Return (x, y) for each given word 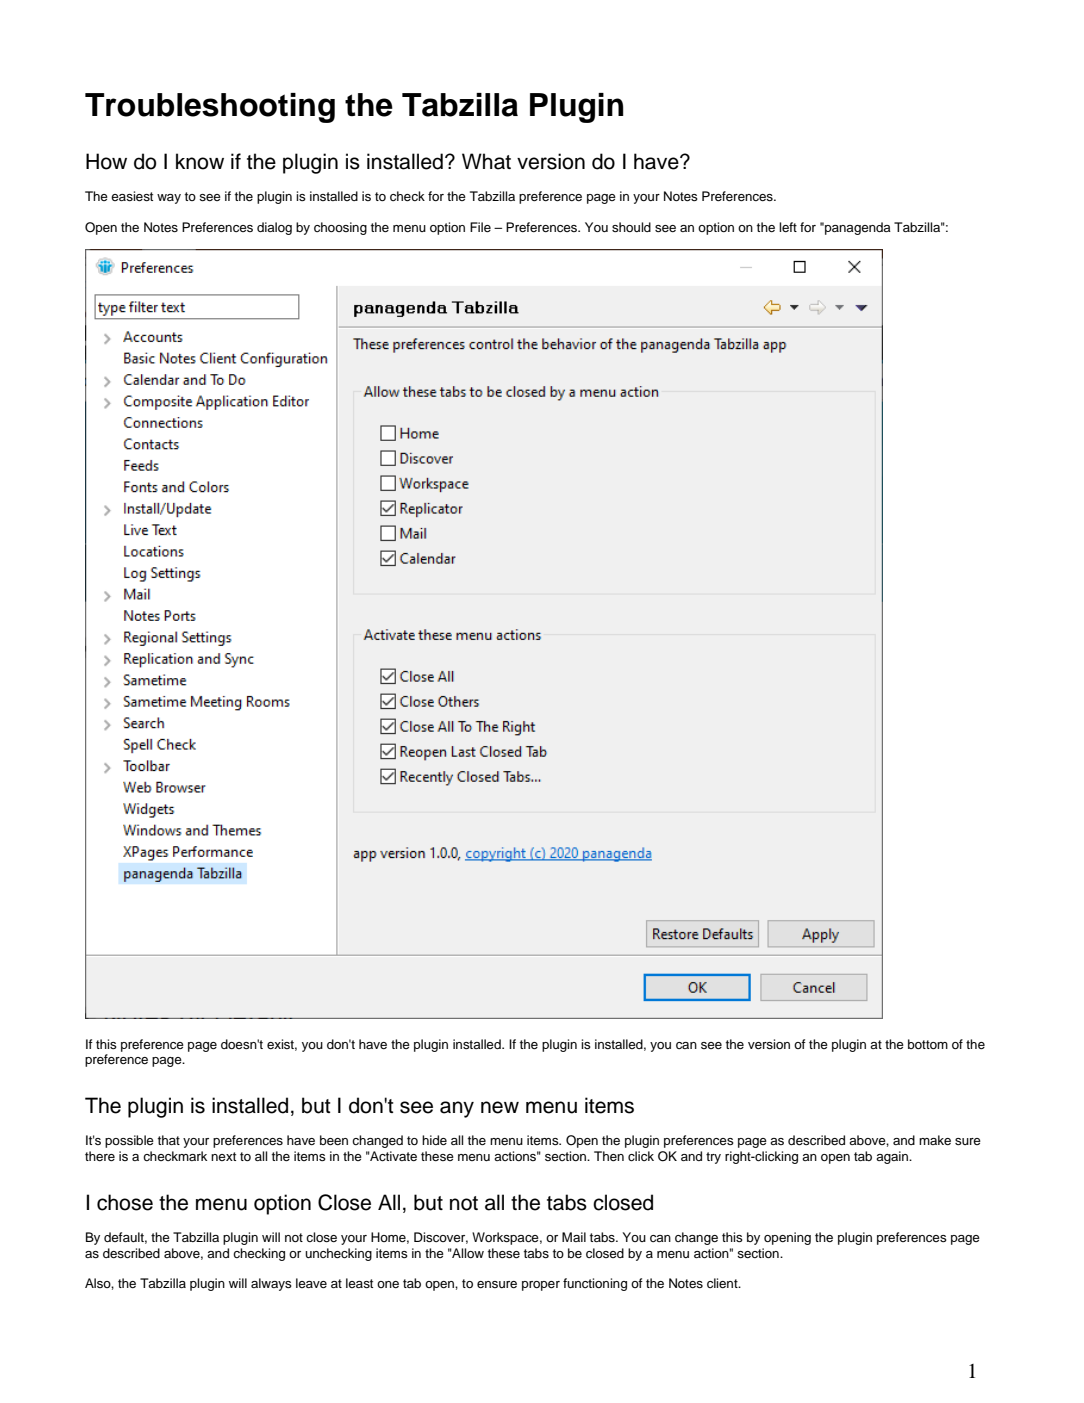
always (271, 1284)
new (500, 1107)
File (480, 227)
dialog (274, 228)
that (169, 1140)
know (200, 161)
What (486, 161)
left (788, 227)
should (631, 227)
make (935, 1140)
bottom (928, 1044)
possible (129, 1141)
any (457, 1109)
